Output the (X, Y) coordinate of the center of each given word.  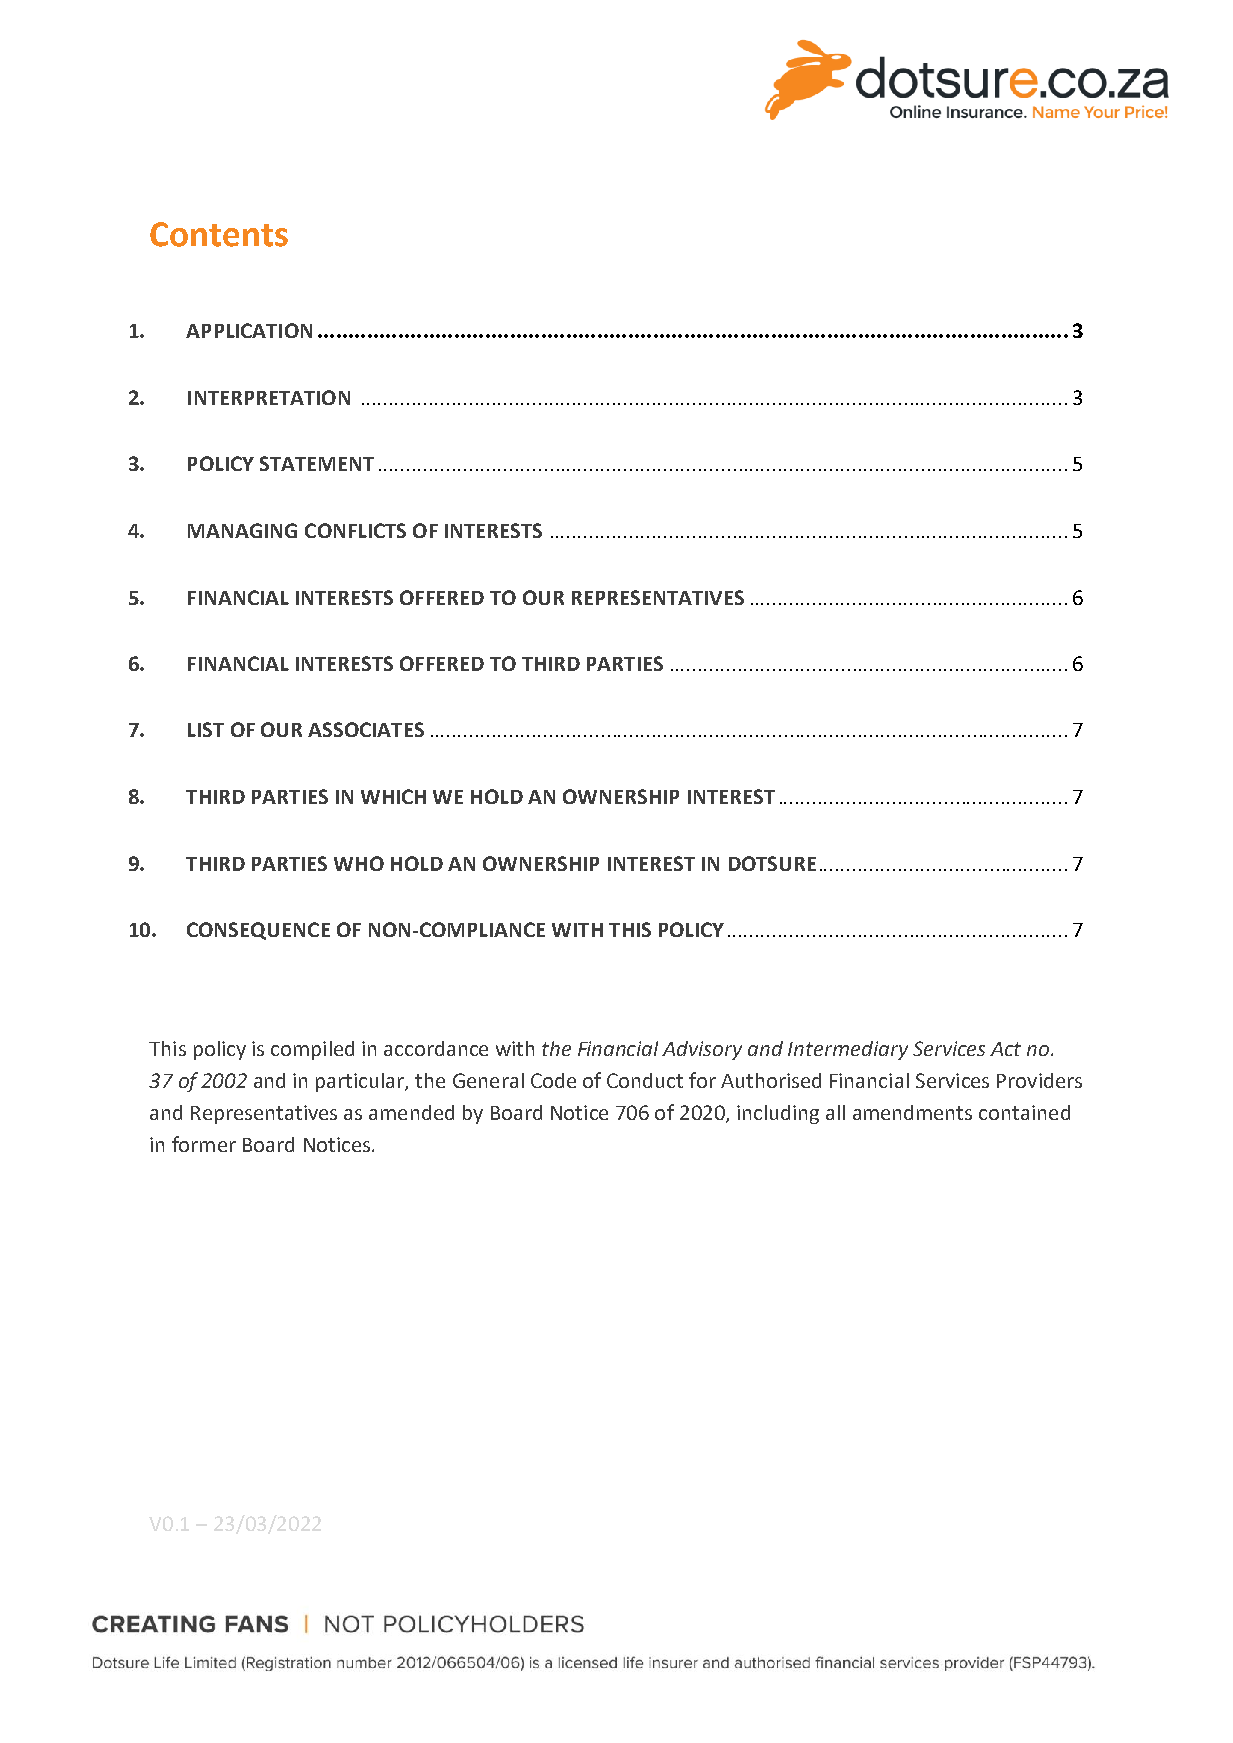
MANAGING (242, 530)
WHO (359, 863)
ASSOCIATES (366, 729)
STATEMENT (317, 463)
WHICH (393, 796)
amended (411, 1112)
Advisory (702, 1050)
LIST (206, 729)
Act (1005, 1049)
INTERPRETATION (269, 397)
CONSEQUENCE (258, 931)
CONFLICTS (355, 530)
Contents (219, 234)
